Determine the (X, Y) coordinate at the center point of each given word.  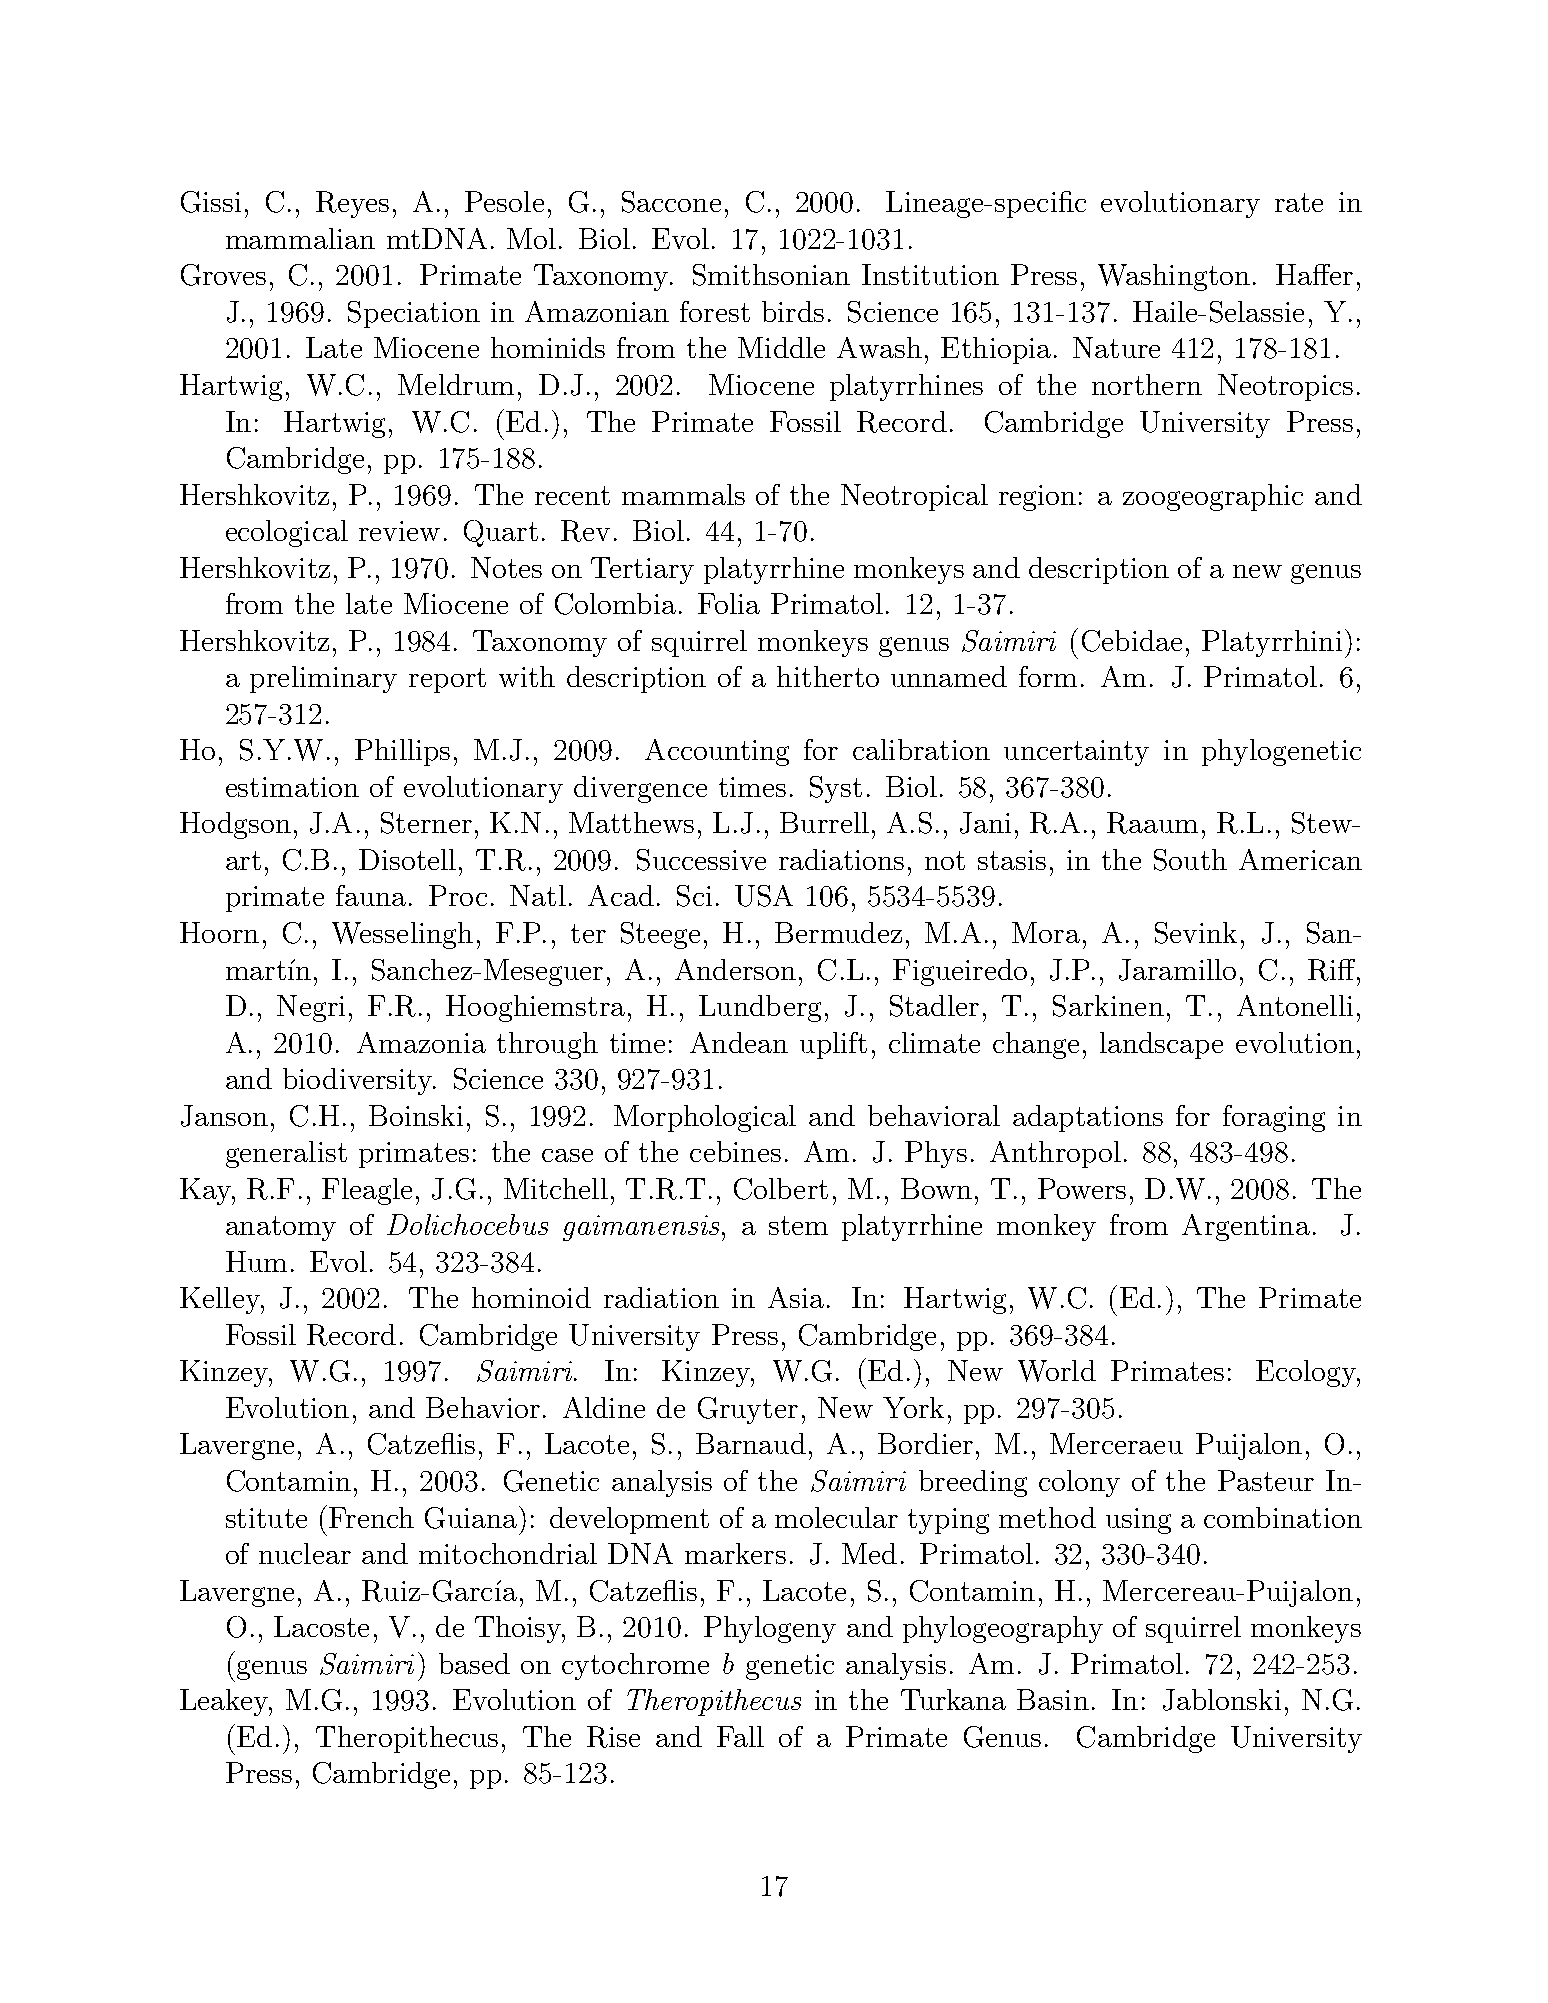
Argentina (1246, 1227)
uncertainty (1076, 753)
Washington (1174, 277)
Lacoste (321, 1626)
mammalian (300, 238)
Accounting (717, 752)
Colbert (781, 1189)
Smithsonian (771, 275)
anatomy (281, 1228)
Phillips (402, 752)
